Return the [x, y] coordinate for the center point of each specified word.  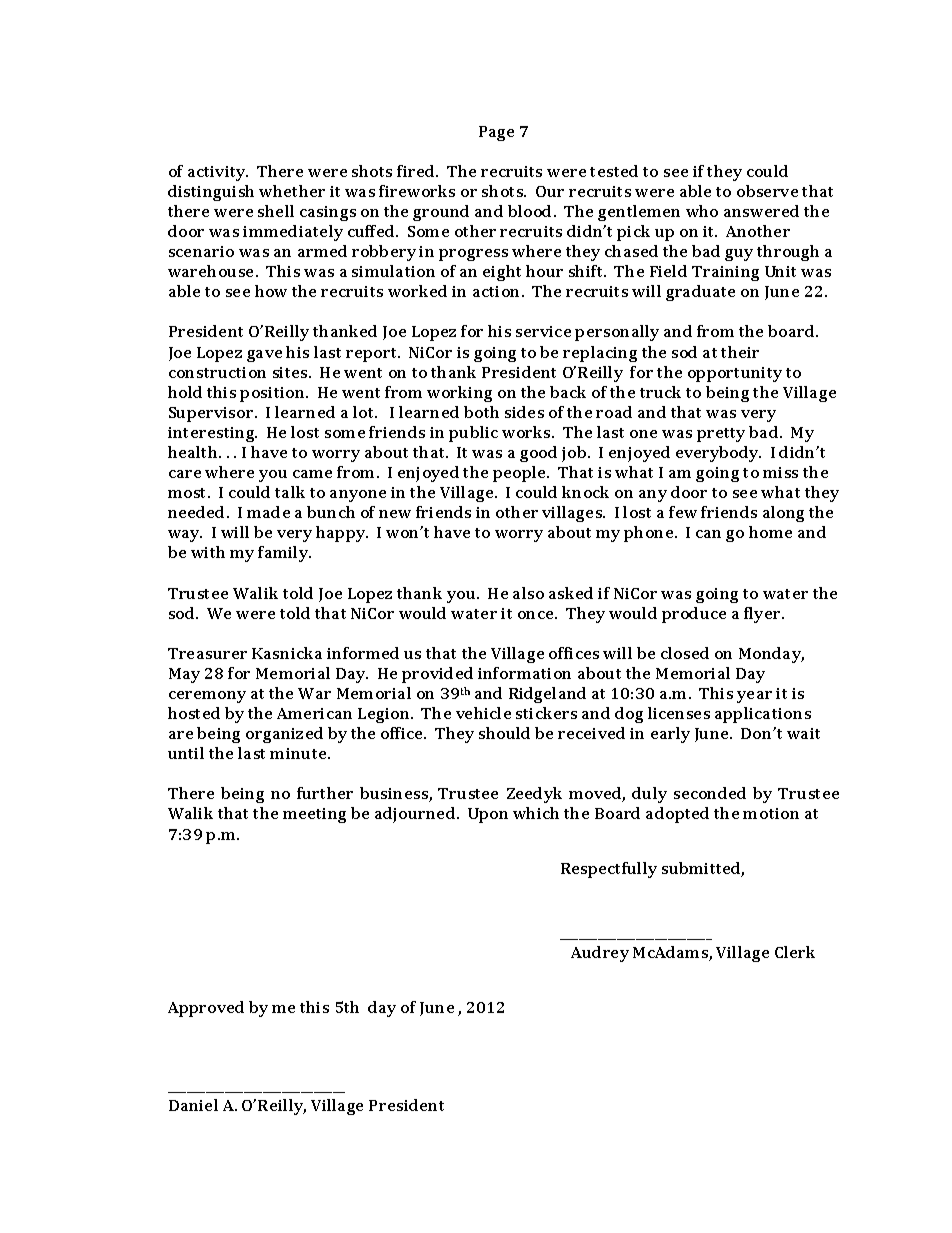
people [521, 474]
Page [496, 133]
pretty [721, 435]
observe [767, 191]
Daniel [193, 1105]
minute [299, 753]
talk [290, 492]
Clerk [795, 952]
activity [218, 173]
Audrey [600, 954]
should [504, 733]
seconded [710, 793]
